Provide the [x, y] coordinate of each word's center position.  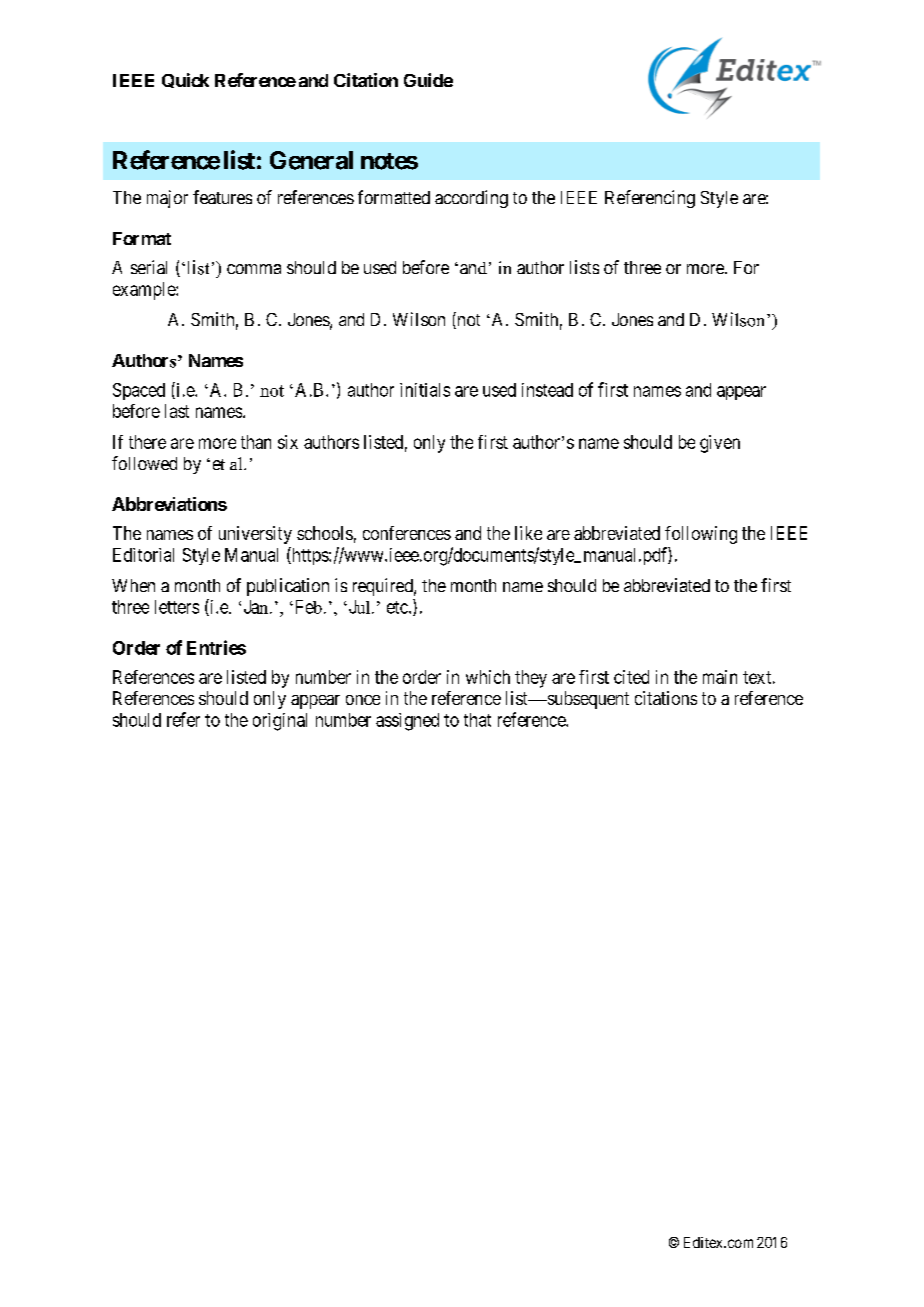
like [528, 533]
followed [144, 463]
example [145, 291]
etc [398, 607]
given [720, 444]
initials [425, 390]
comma [254, 269]
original [280, 722]
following [701, 535]
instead [547, 390]
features [222, 197]
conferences [407, 533]
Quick [185, 80]
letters [177, 607]
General [311, 160]
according [471, 199]
